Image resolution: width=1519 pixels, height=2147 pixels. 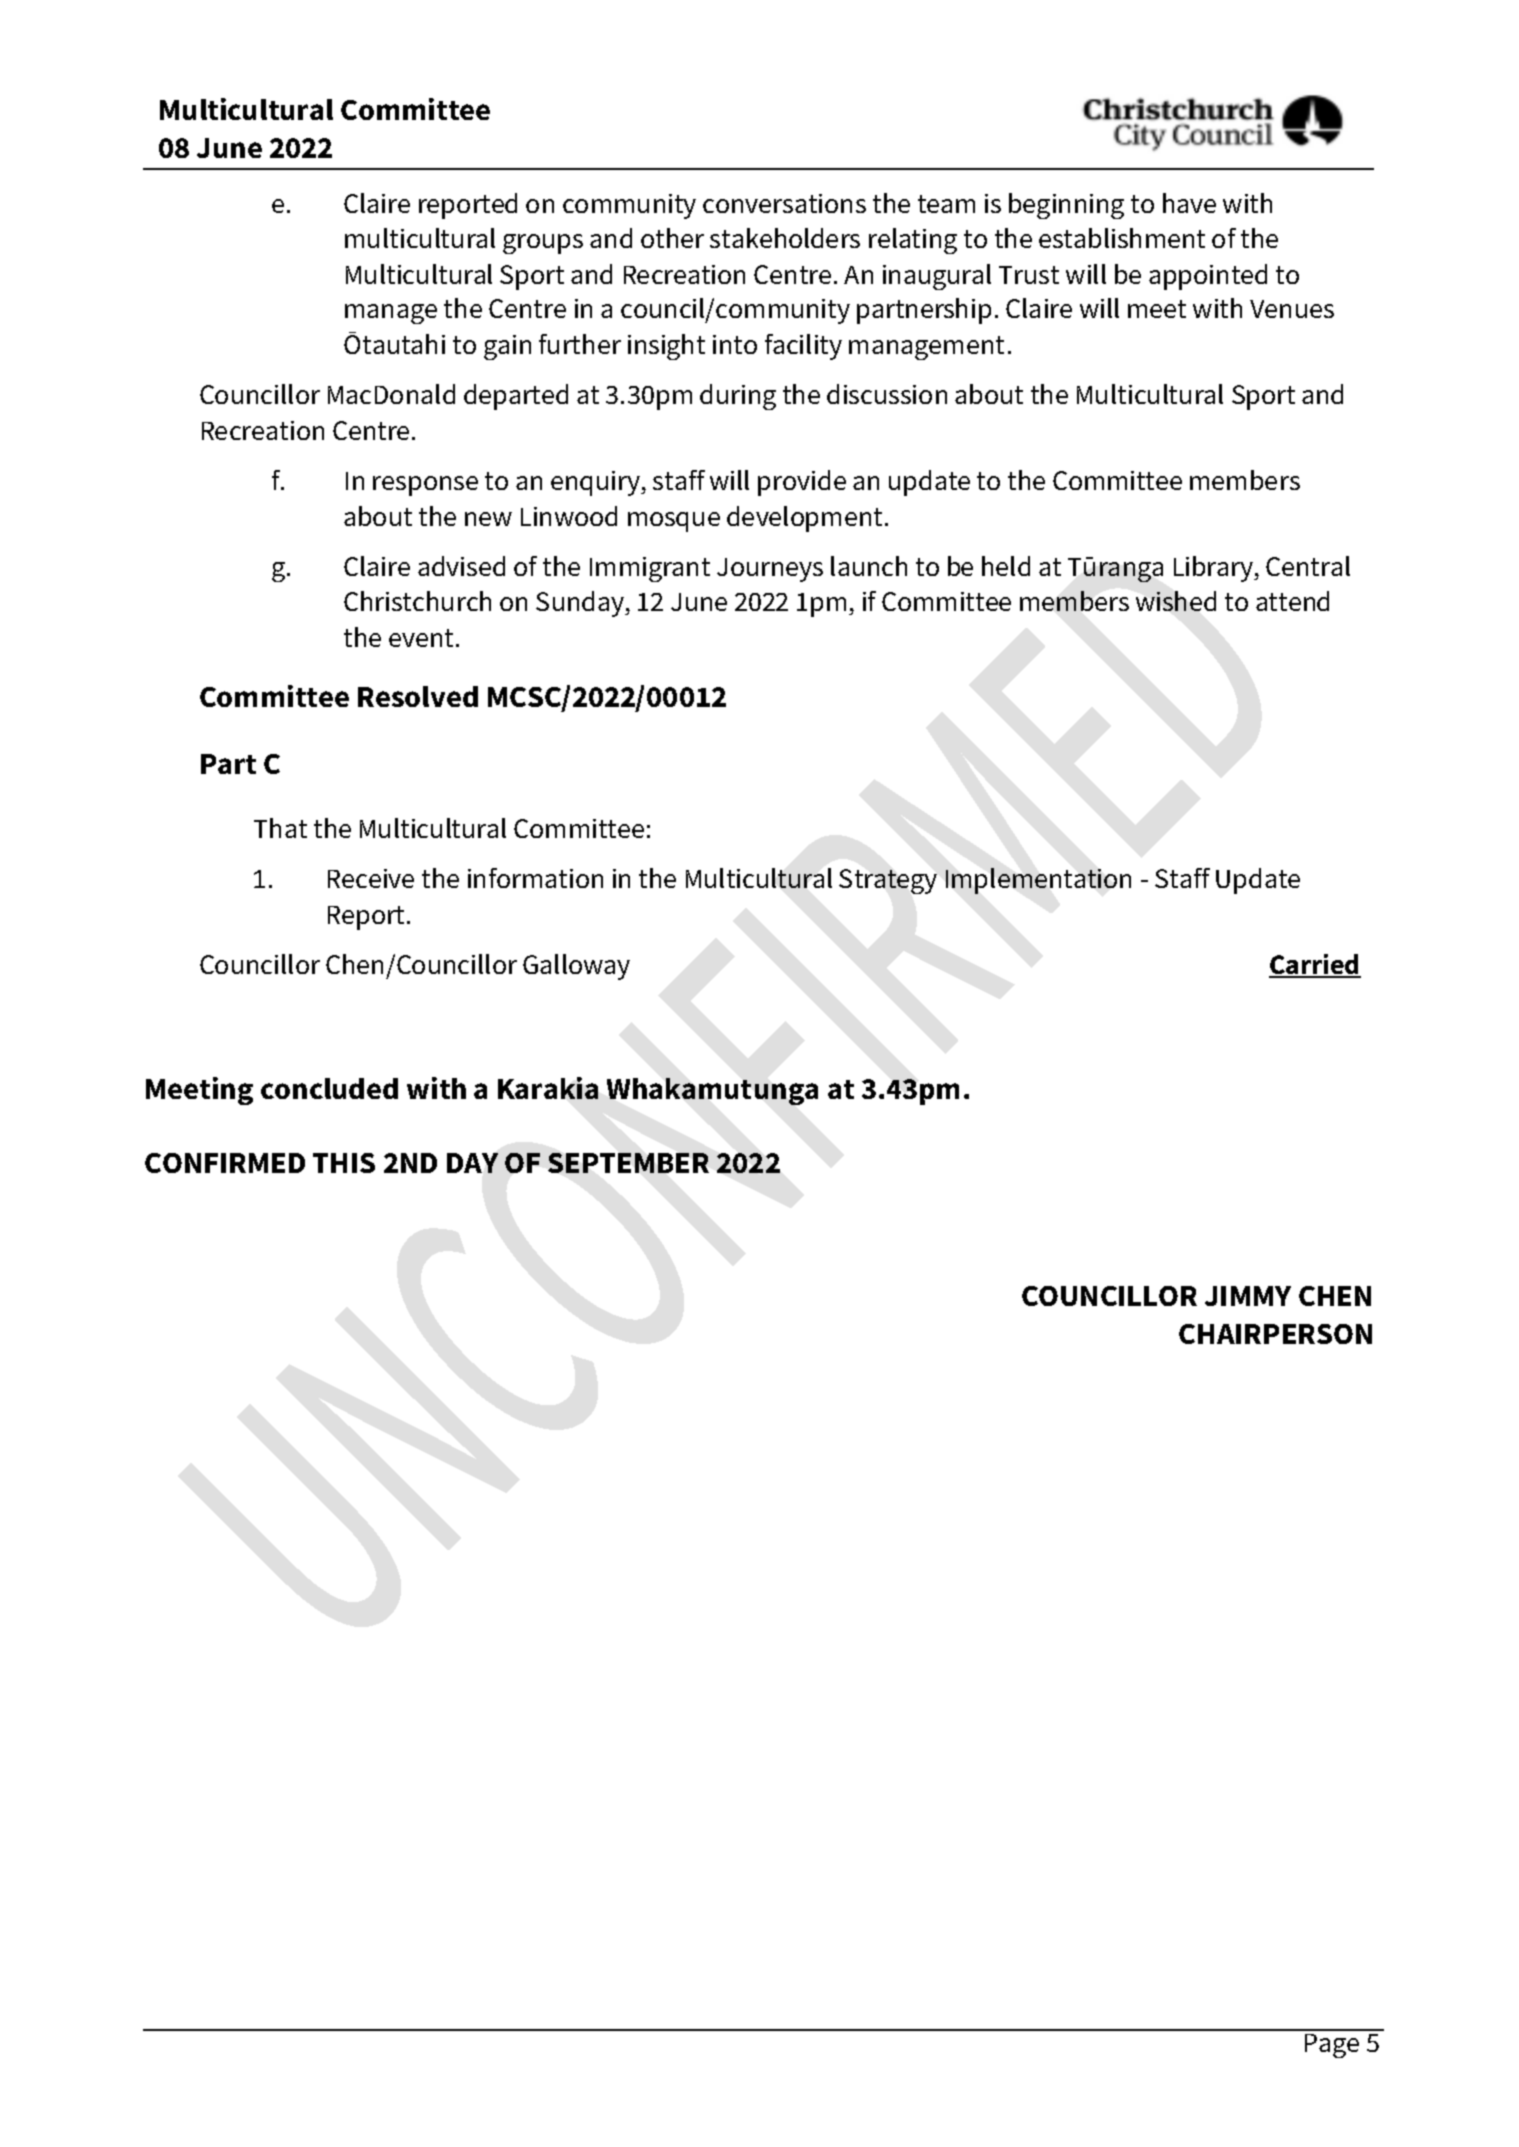 I want to click on Implementation, so click(x=1038, y=881).
